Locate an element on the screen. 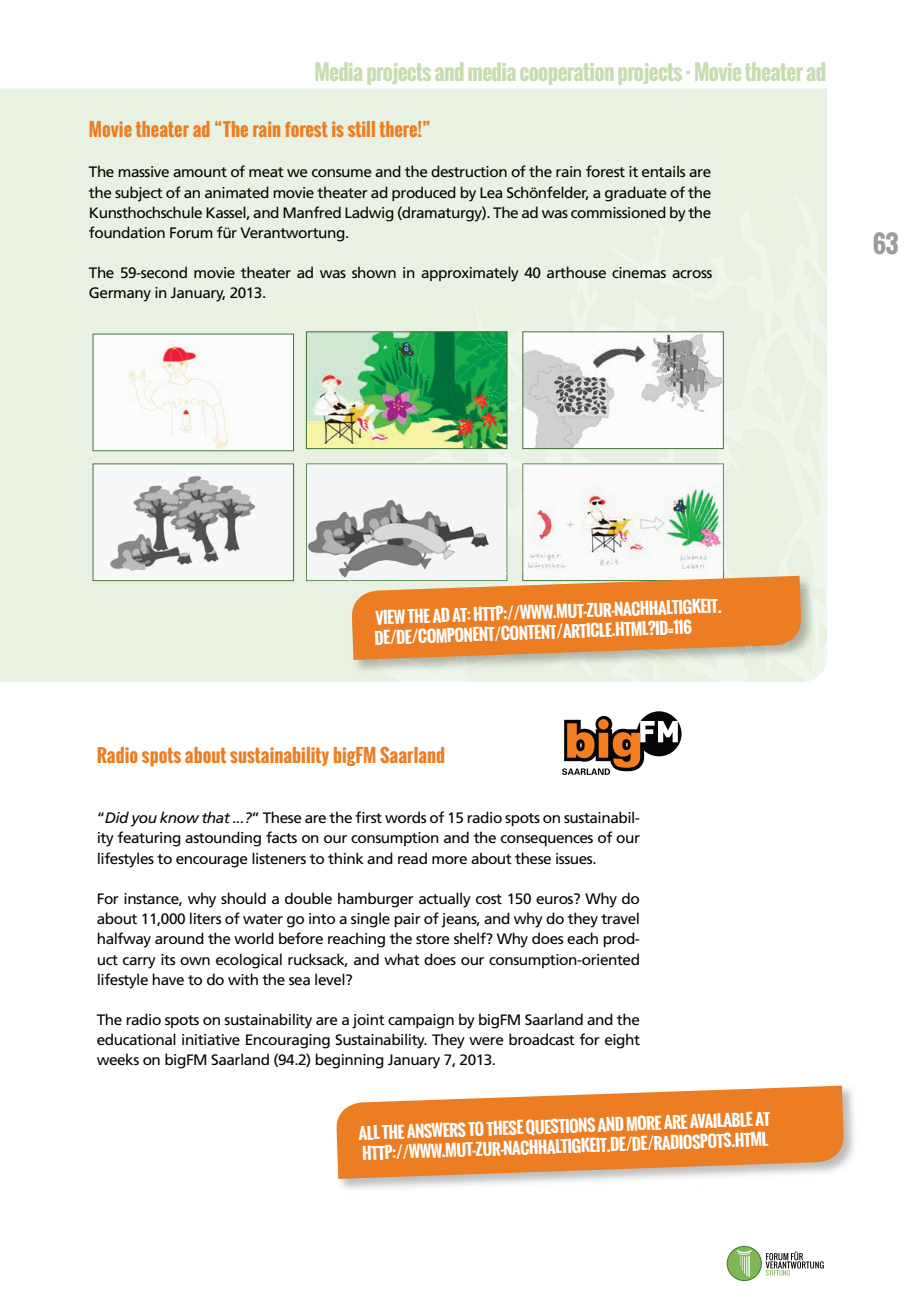 This screenshot has width=924, height=1308. cooperation is located at coordinates (567, 74).
